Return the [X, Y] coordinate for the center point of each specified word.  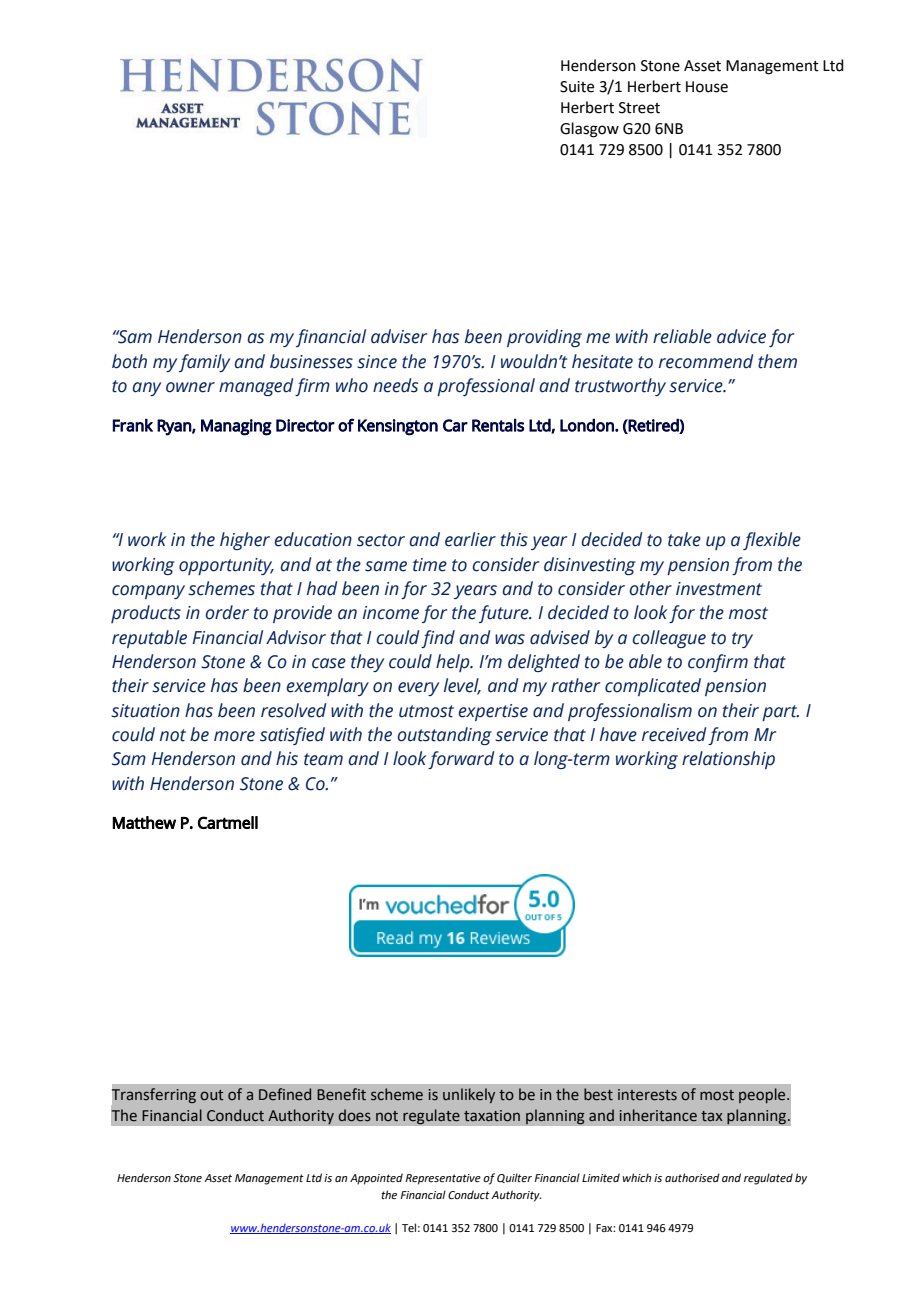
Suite [577, 87]
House [707, 87]
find [438, 639]
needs [395, 385]
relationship [728, 760]
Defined [285, 1094]
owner [190, 387]
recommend [706, 361]
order [227, 612]
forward [461, 760]
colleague [669, 639]
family [204, 363]
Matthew [144, 822]
